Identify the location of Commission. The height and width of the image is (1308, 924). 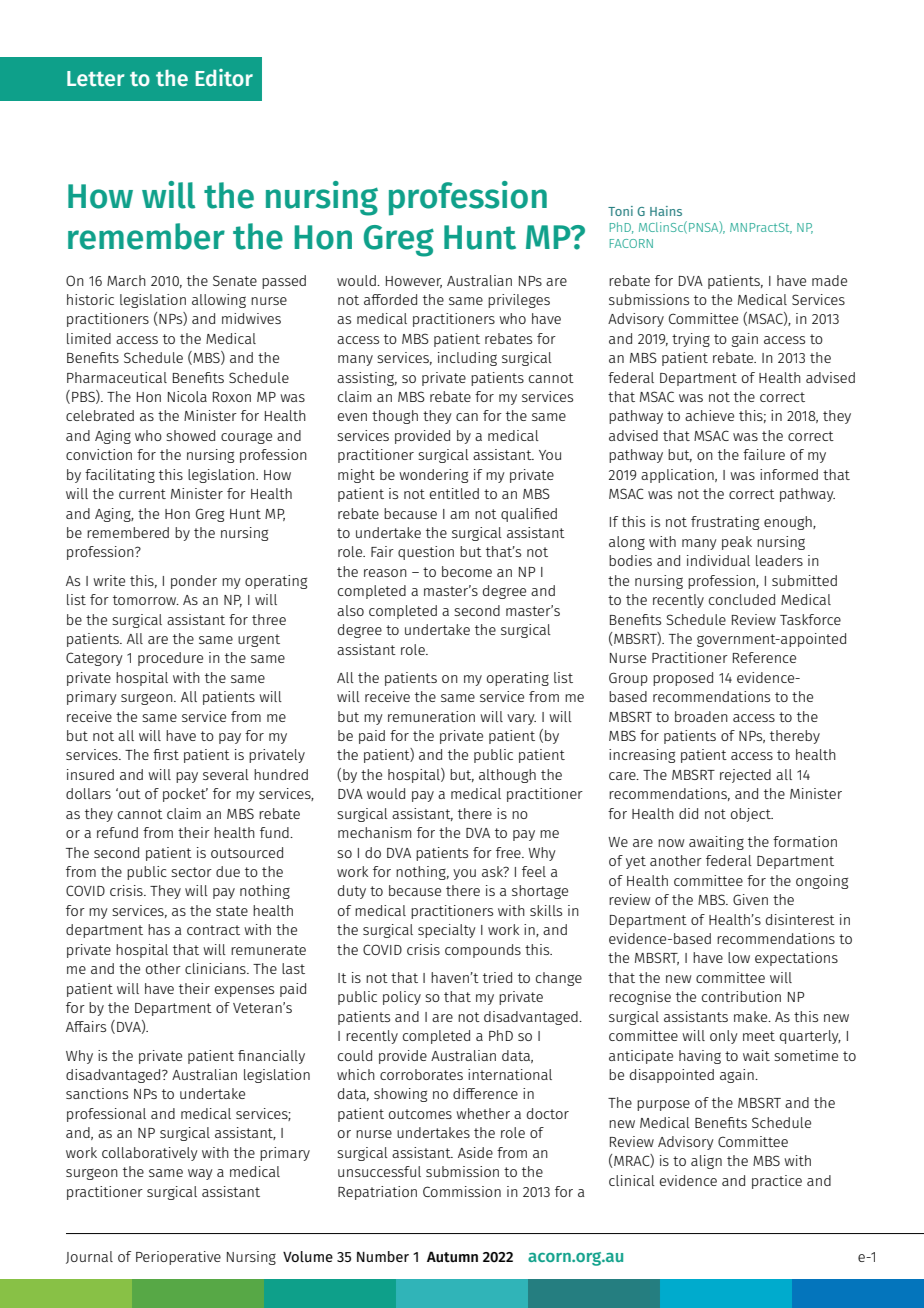
(462, 1191).
